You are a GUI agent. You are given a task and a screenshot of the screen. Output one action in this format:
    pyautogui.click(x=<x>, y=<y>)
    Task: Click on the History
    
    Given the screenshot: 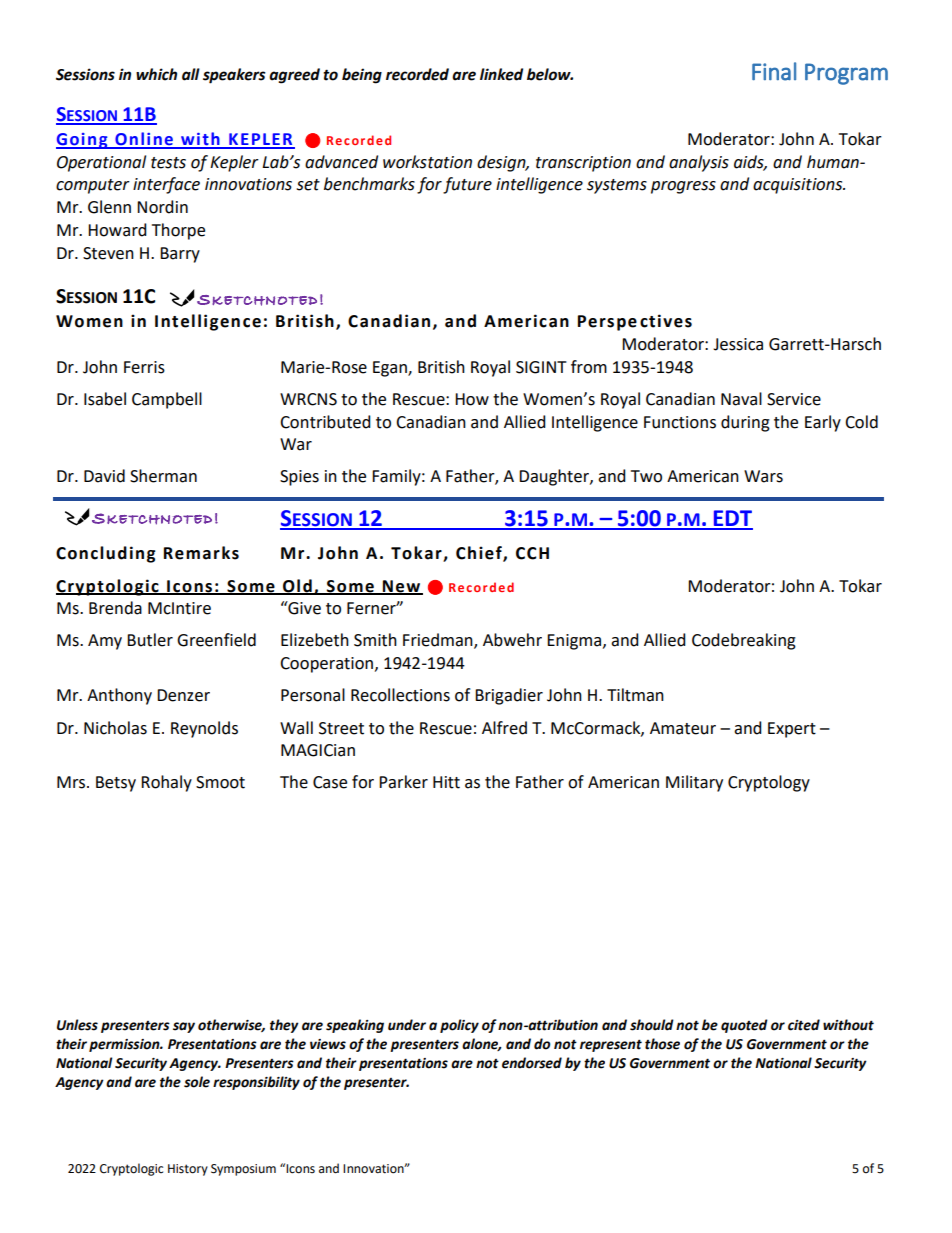 What is the action you would take?
    pyautogui.click(x=188, y=1170)
